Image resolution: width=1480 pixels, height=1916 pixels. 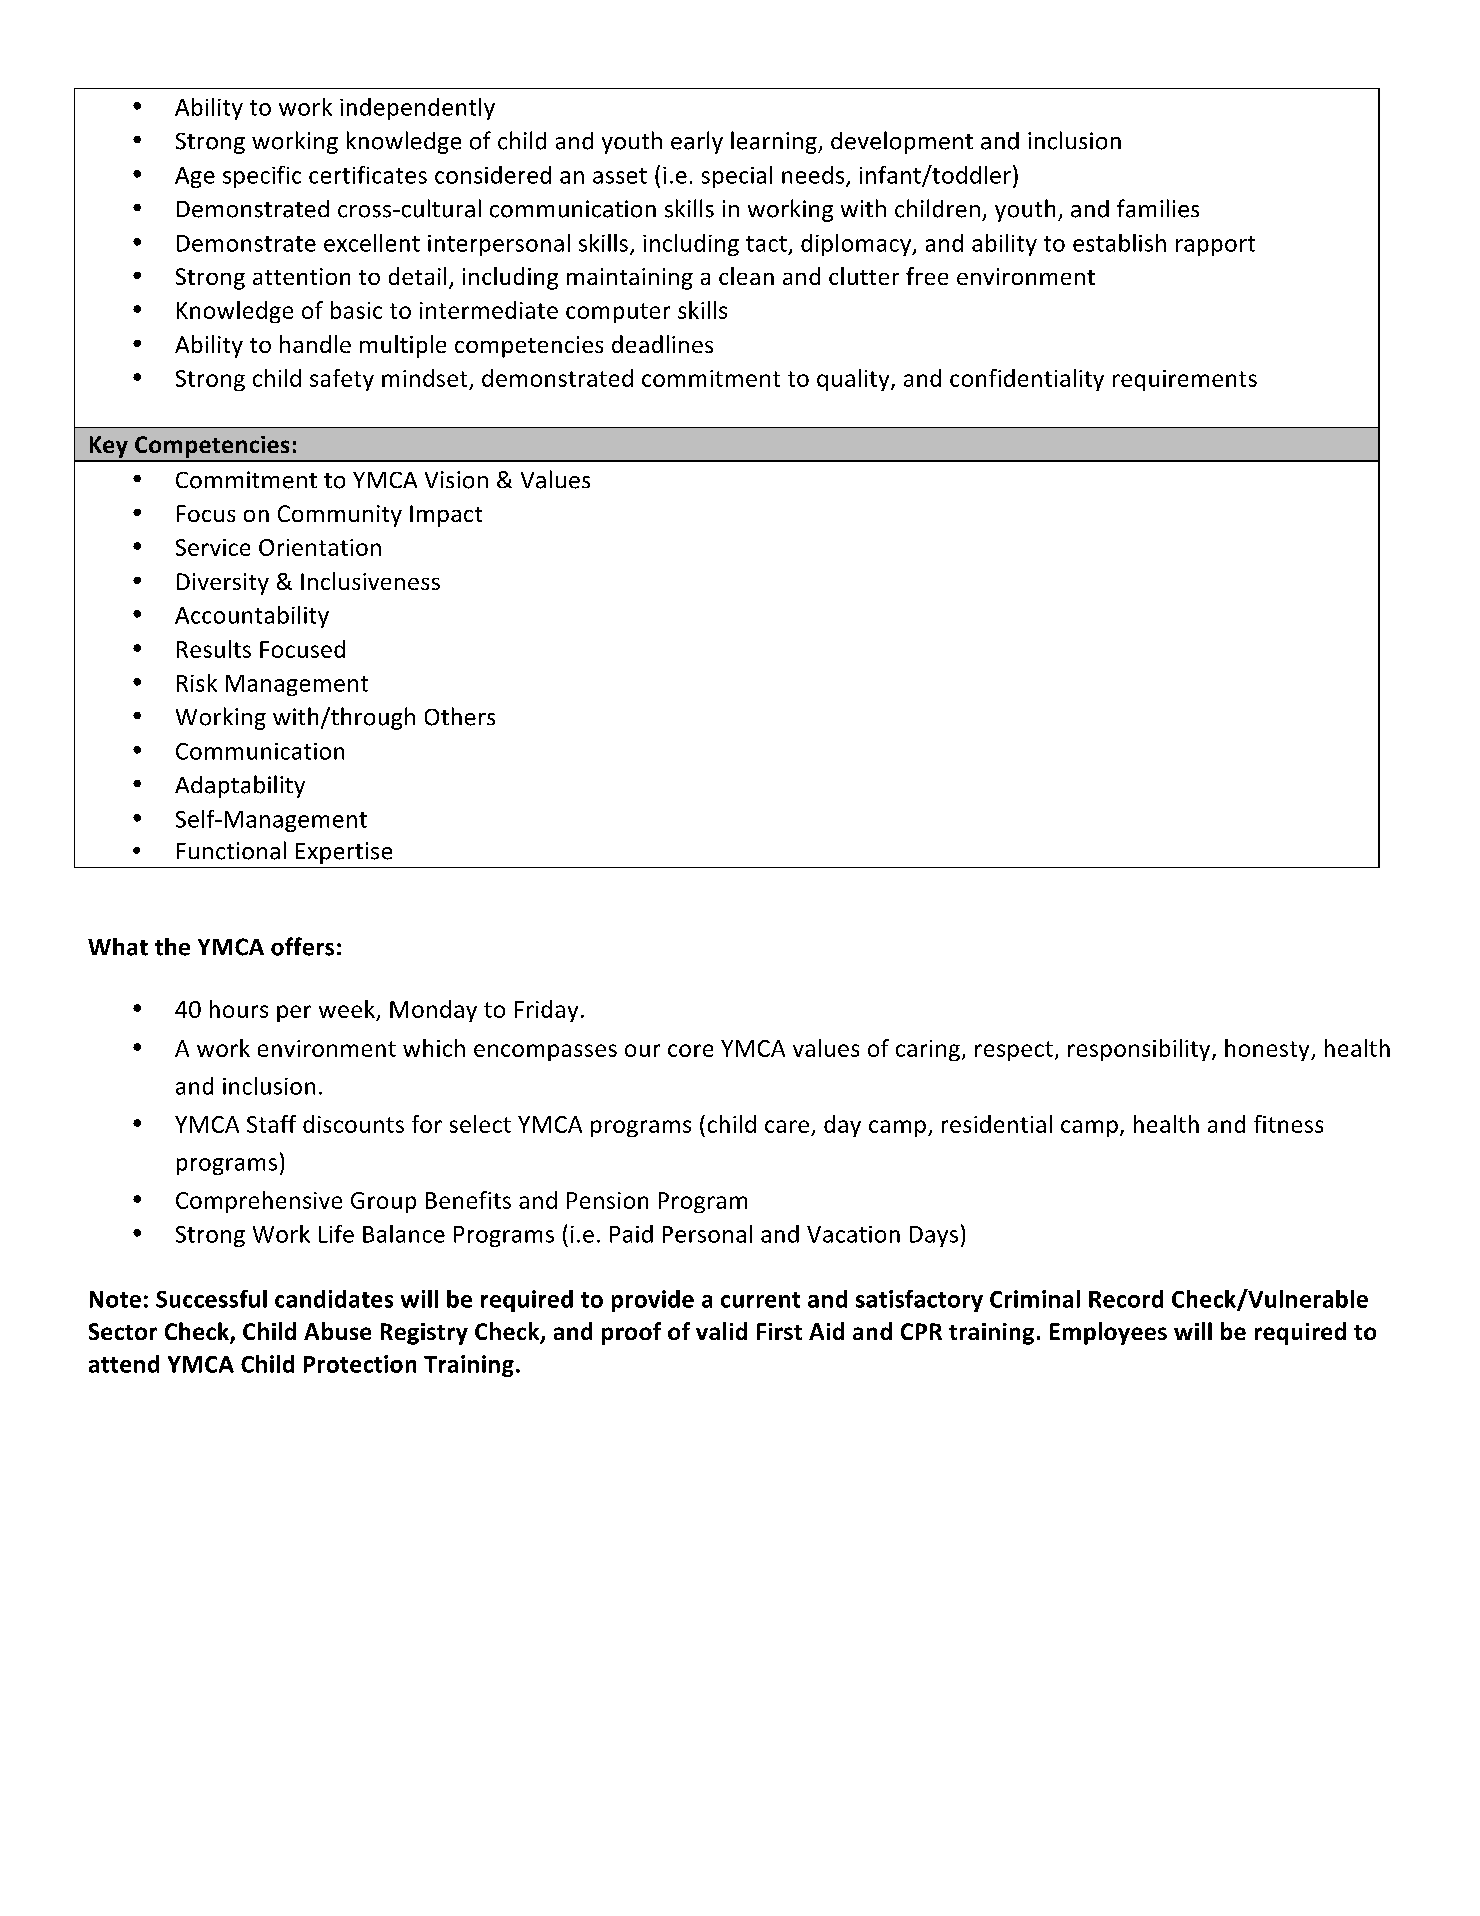 What do you see at coordinates (197, 683) in the page?
I see `Risk` at bounding box center [197, 683].
